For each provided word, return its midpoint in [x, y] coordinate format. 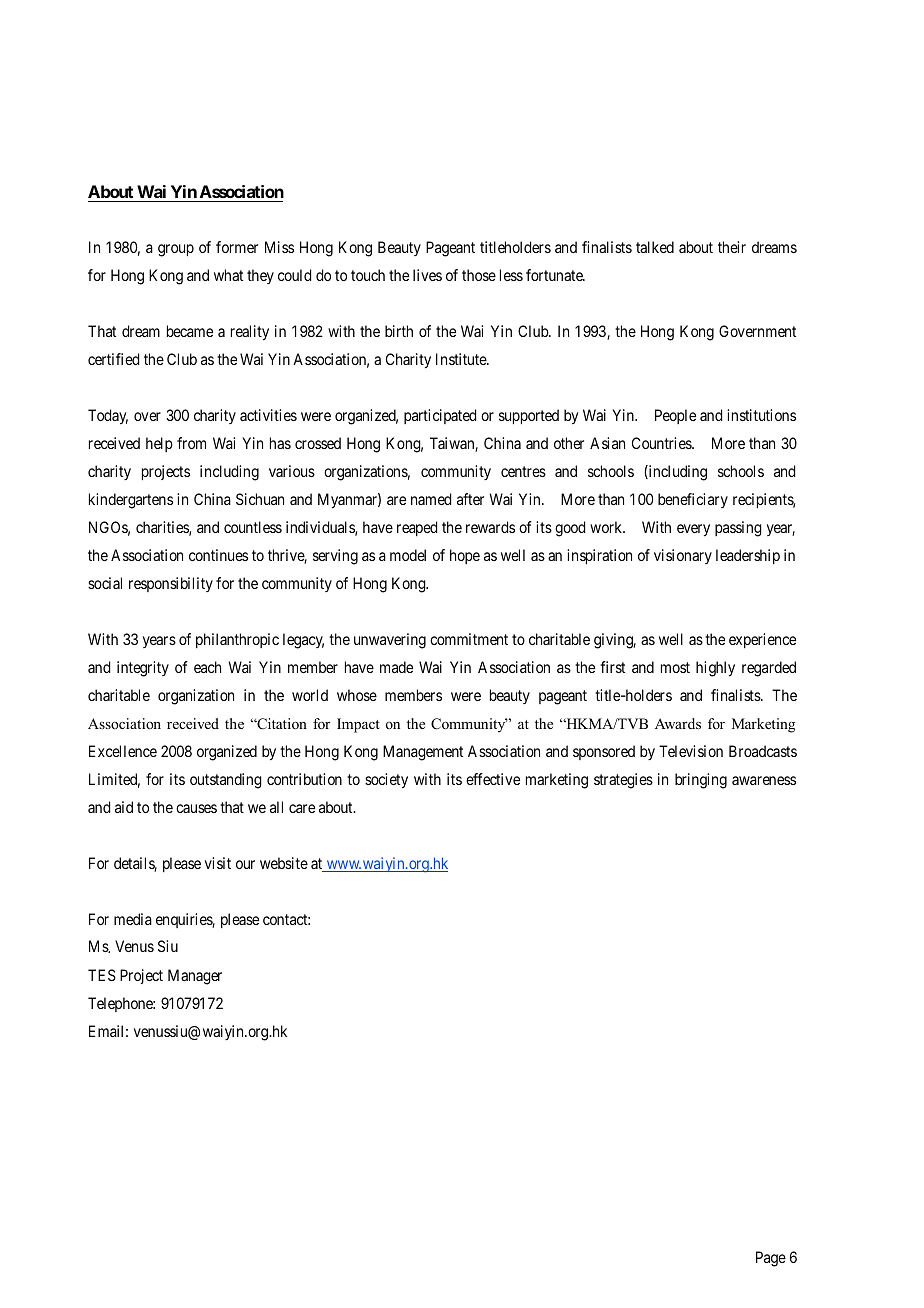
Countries [662, 443]
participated [440, 416]
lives [427, 275]
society [386, 781]
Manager [195, 977]
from [191, 443]
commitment [469, 639]
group [176, 250]
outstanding [226, 781]
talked [655, 247]
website [284, 863]
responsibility [171, 584]
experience [762, 640]
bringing [701, 781]
